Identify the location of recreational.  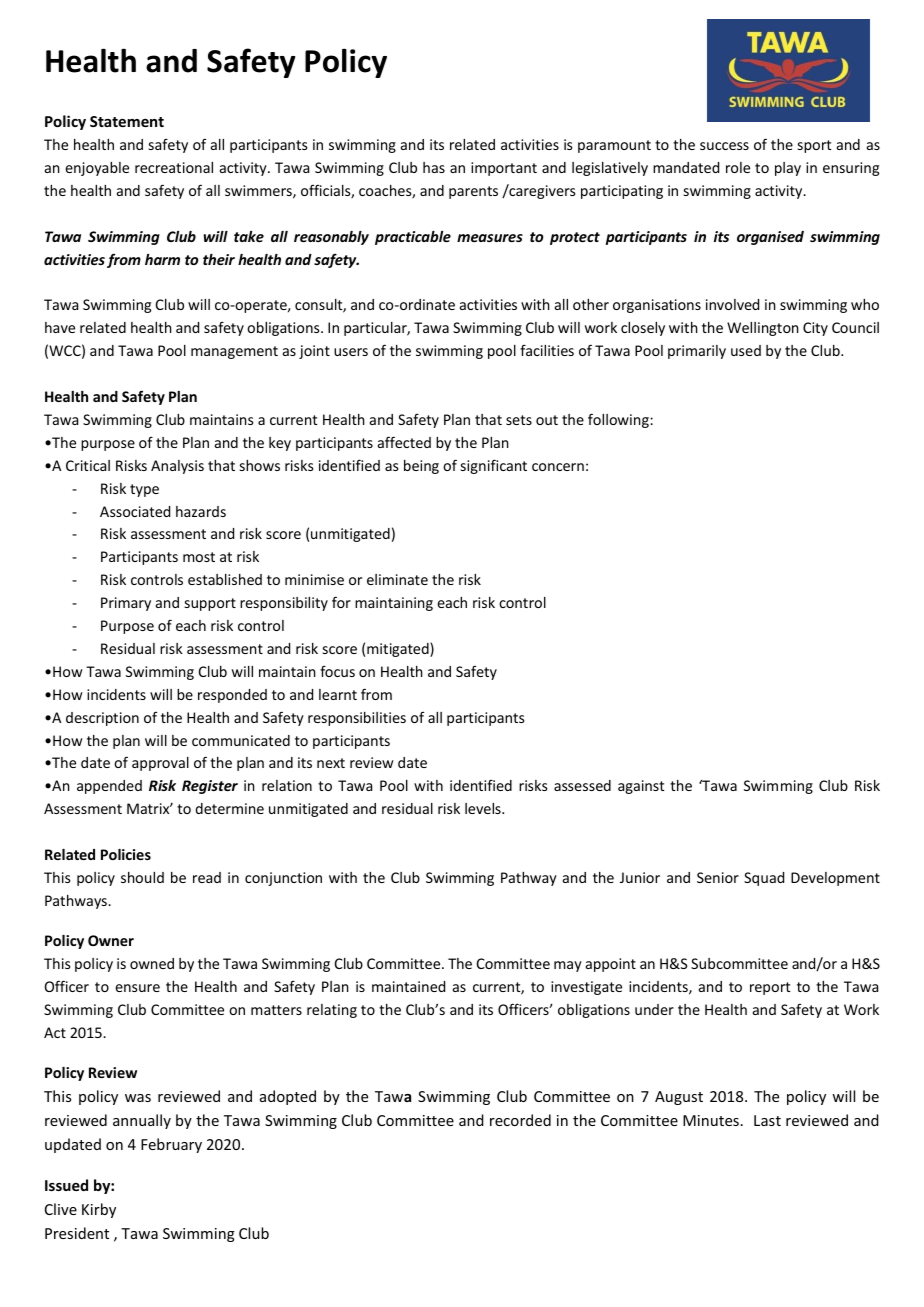
(174, 167).
